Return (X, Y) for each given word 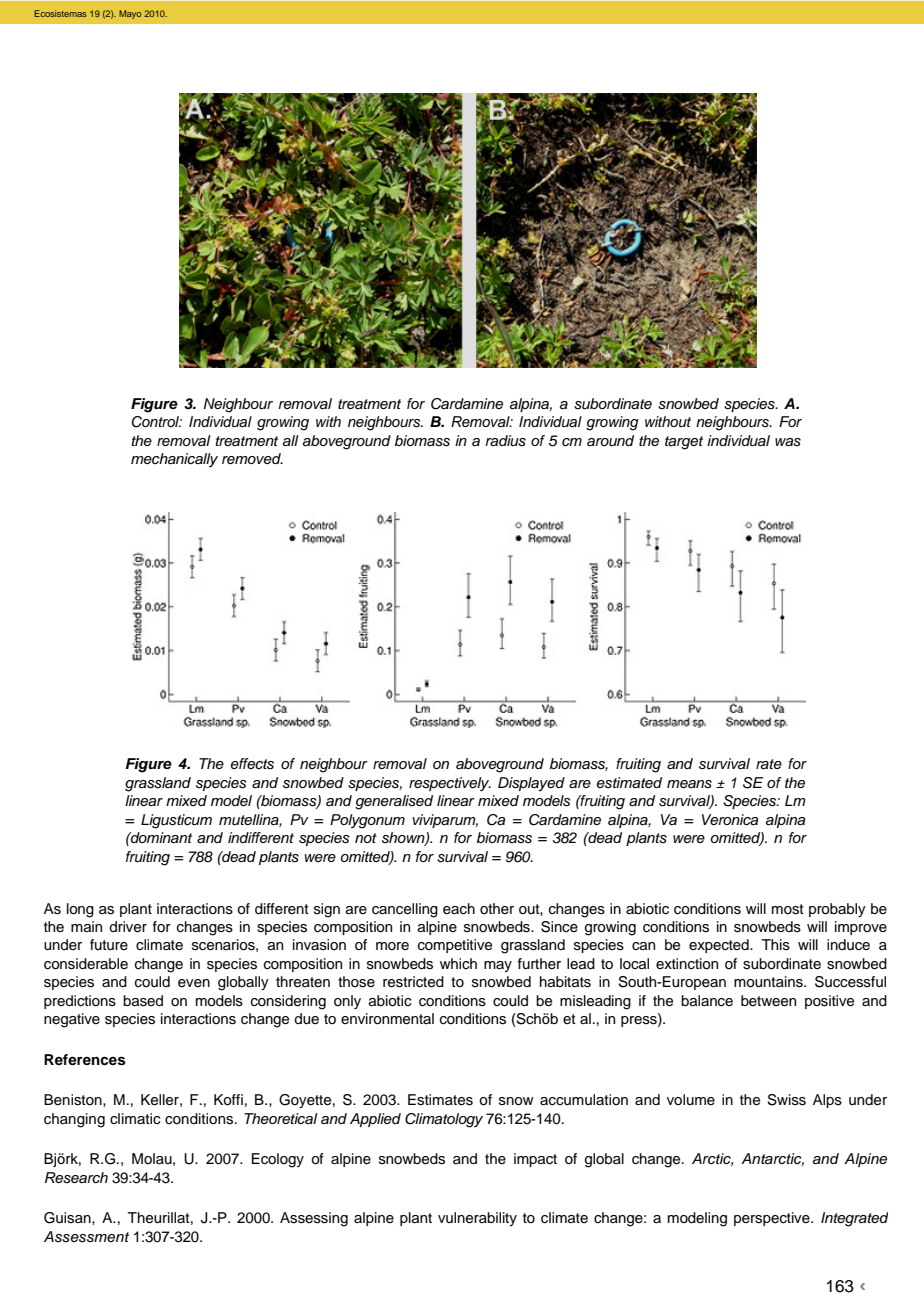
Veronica (730, 819)
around (610, 441)
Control (157, 422)
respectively (450, 784)
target (684, 443)
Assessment (86, 1237)
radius (505, 441)
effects (252, 764)
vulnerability (477, 1219)
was (788, 442)
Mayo (130, 14)
